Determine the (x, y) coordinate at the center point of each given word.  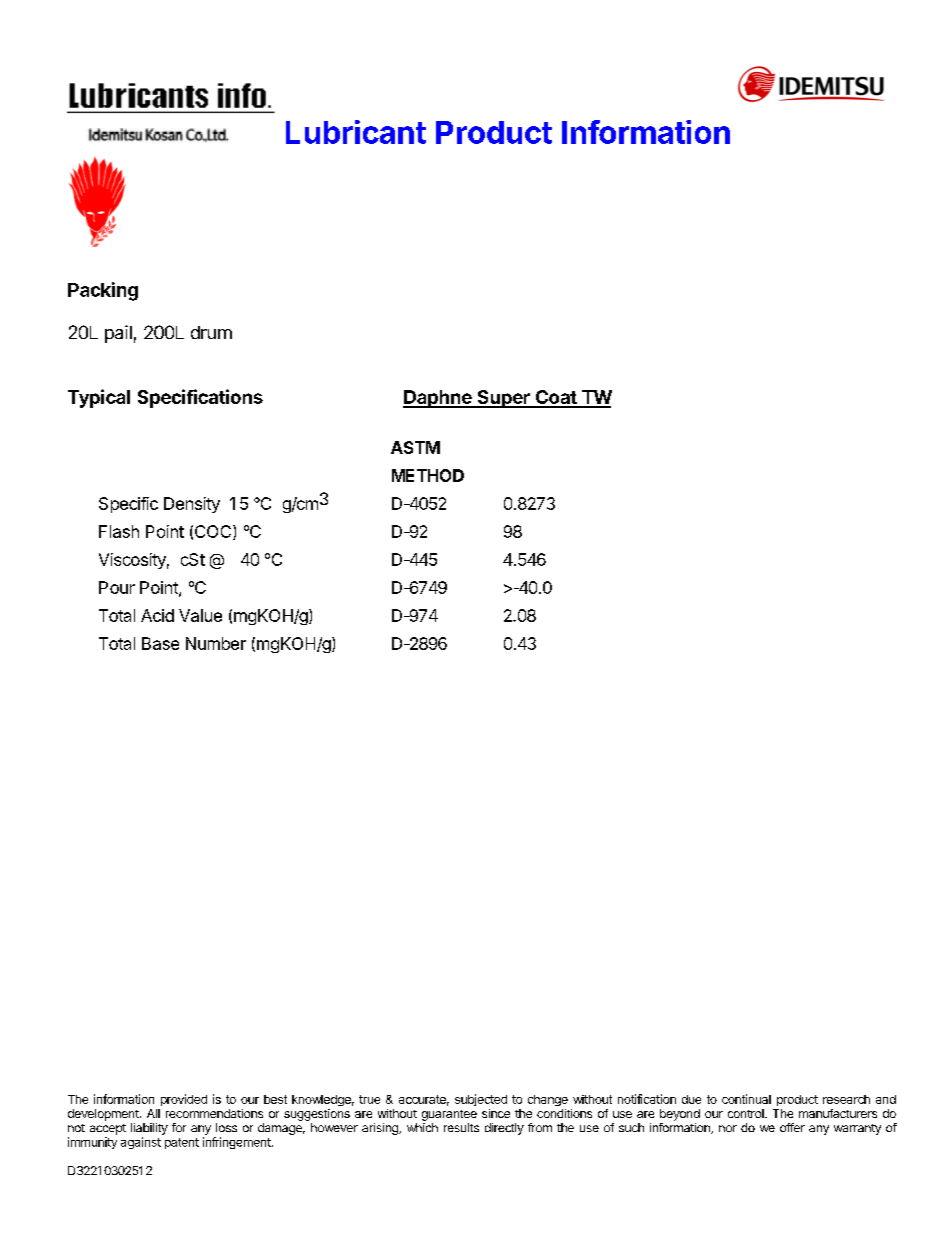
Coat (556, 398)
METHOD (428, 475)
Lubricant (356, 132)
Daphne (438, 399)
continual (746, 1099)
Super (503, 399)
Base (160, 643)
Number (216, 643)
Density (192, 505)
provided (184, 1100)
